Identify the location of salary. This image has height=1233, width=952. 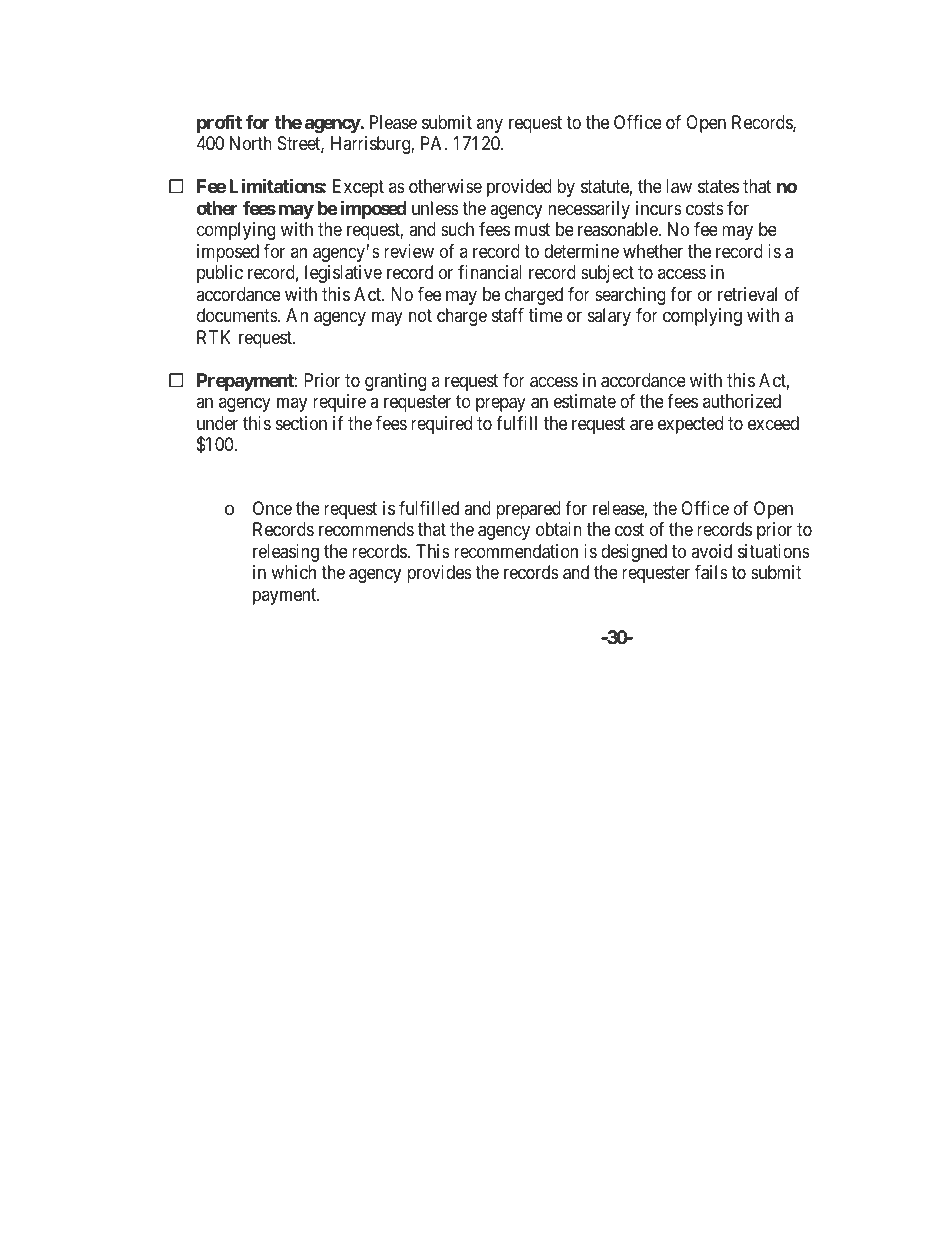
(609, 317).
